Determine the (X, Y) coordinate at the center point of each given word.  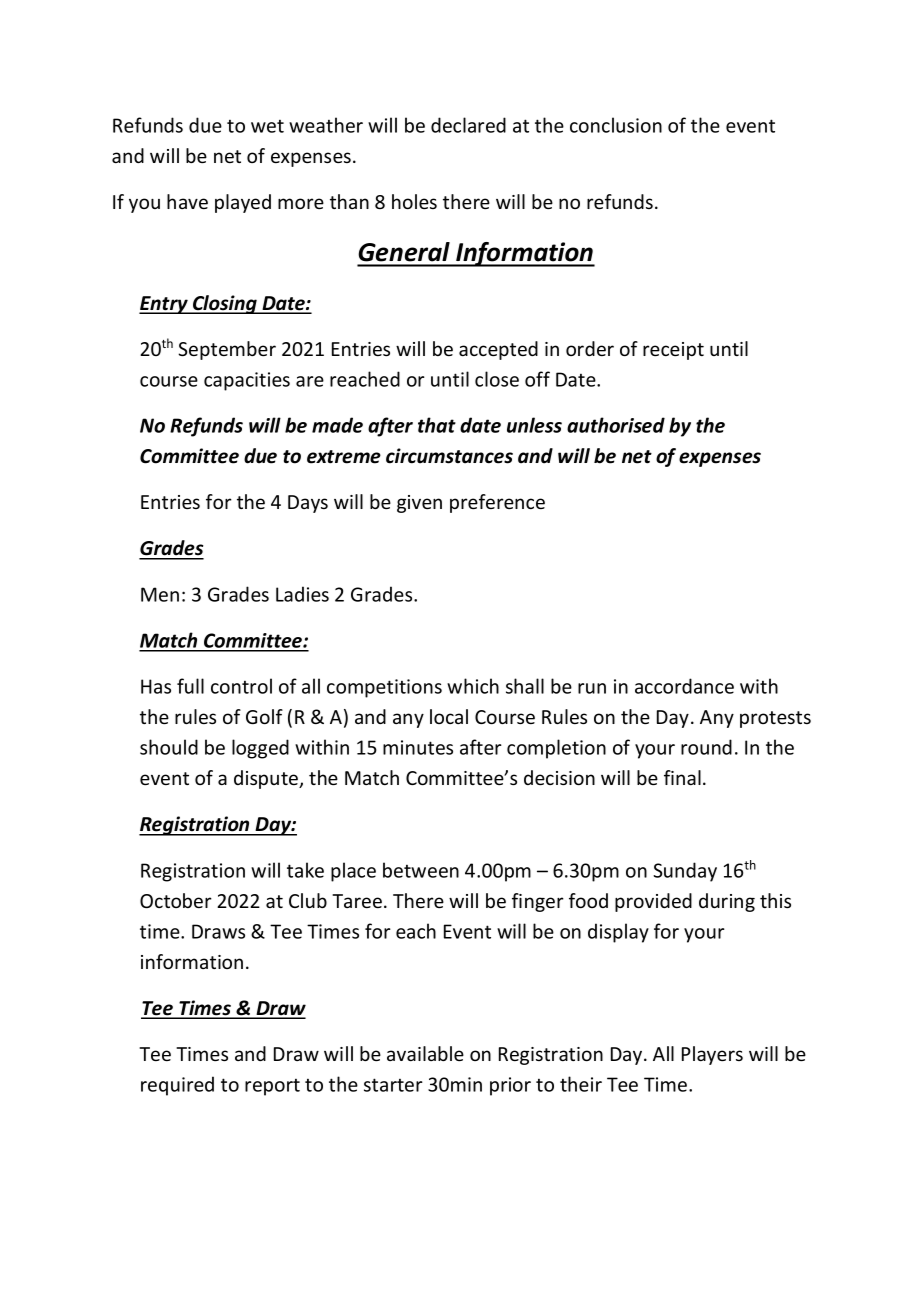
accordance (684, 686)
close (497, 379)
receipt (673, 351)
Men (160, 594)
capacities (247, 381)
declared (468, 125)
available (425, 1053)
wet (267, 126)
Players (712, 1055)
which (473, 686)
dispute (267, 779)
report (272, 1087)
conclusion (616, 125)
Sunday (685, 872)
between (421, 870)
